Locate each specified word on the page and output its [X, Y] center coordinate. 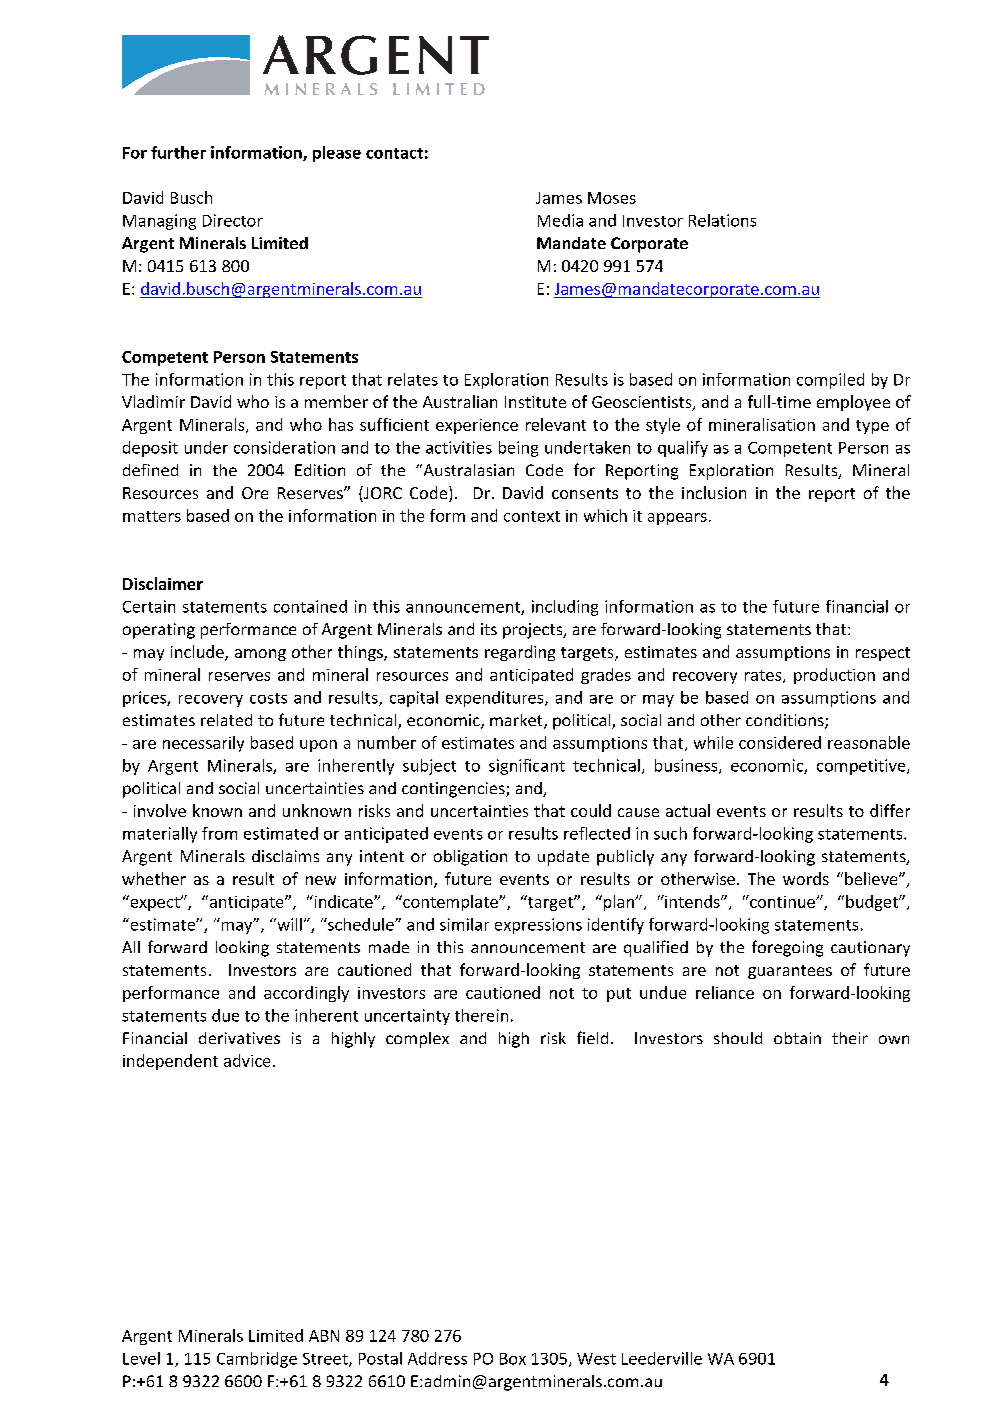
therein [481, 1015]
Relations [722, 220]
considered [780, 742]
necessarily [203, 744]
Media [560, 220]
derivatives [239, 1038]
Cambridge [257, 1360]
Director [233, 220]
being [518, 449]
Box [513, 1359]
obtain [797, 1038]
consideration [284, 447]
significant [527, 767]
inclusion [714, 492]
